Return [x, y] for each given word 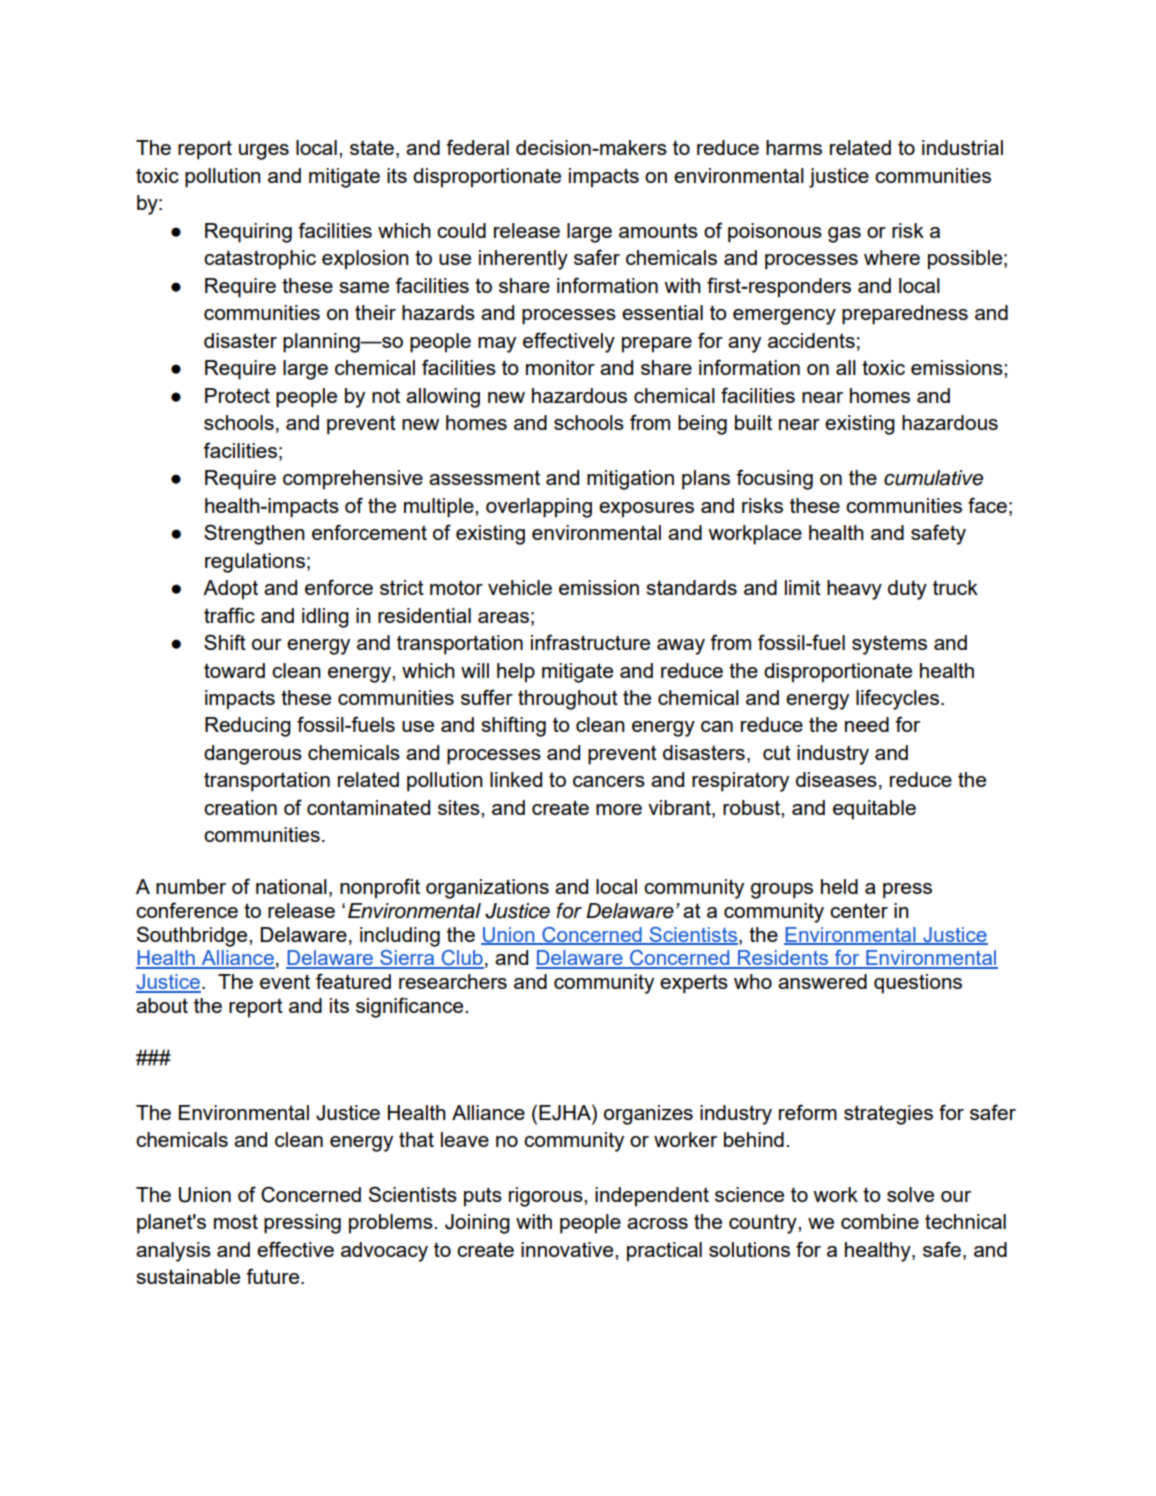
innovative [568, 1249]
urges [264, 152]
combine [880, 1221]
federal [477, 147]
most [236, 1221]
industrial [962, 147]
